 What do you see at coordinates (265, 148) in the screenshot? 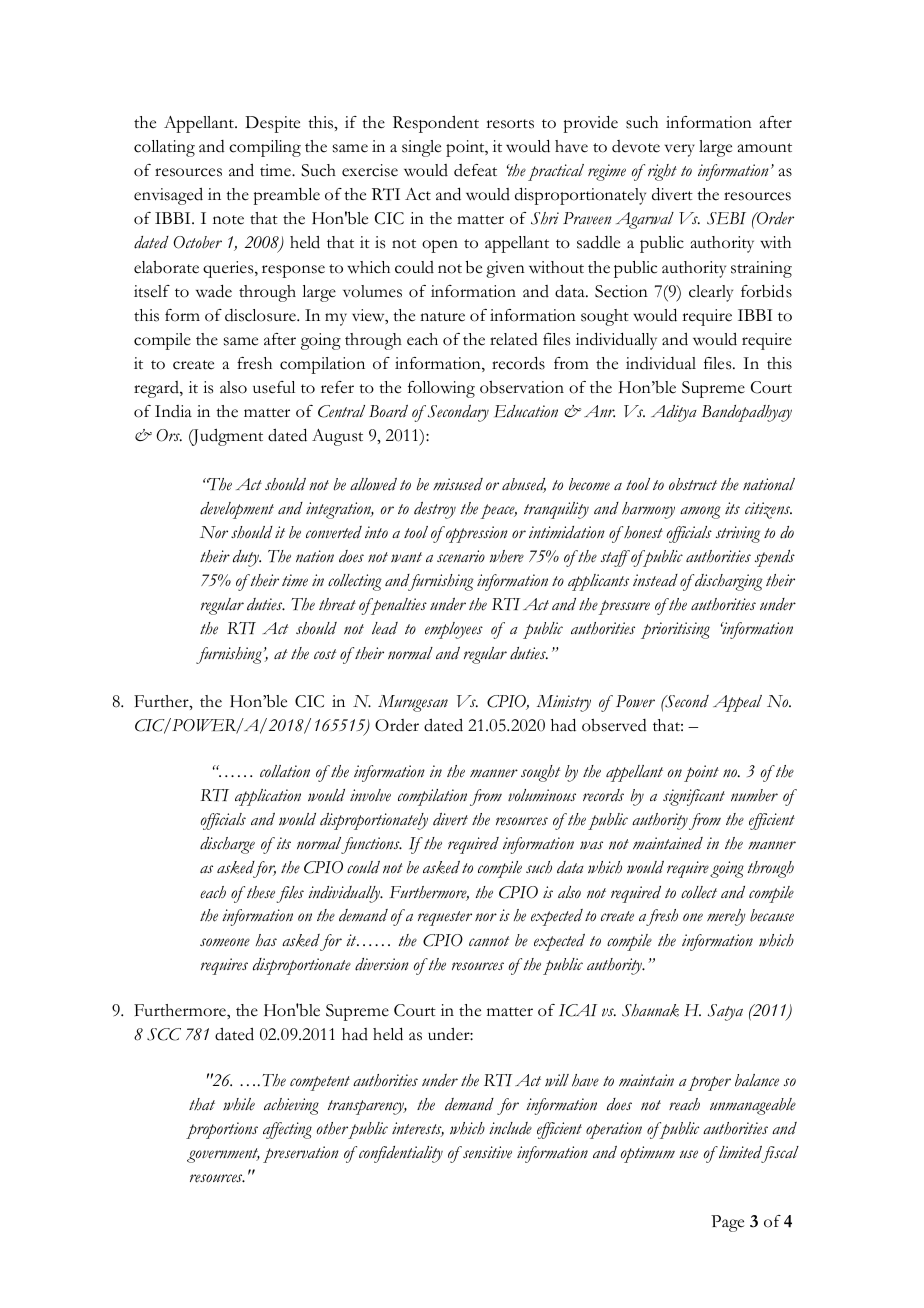
I see `compiling` at bounding box center [265, 148].
